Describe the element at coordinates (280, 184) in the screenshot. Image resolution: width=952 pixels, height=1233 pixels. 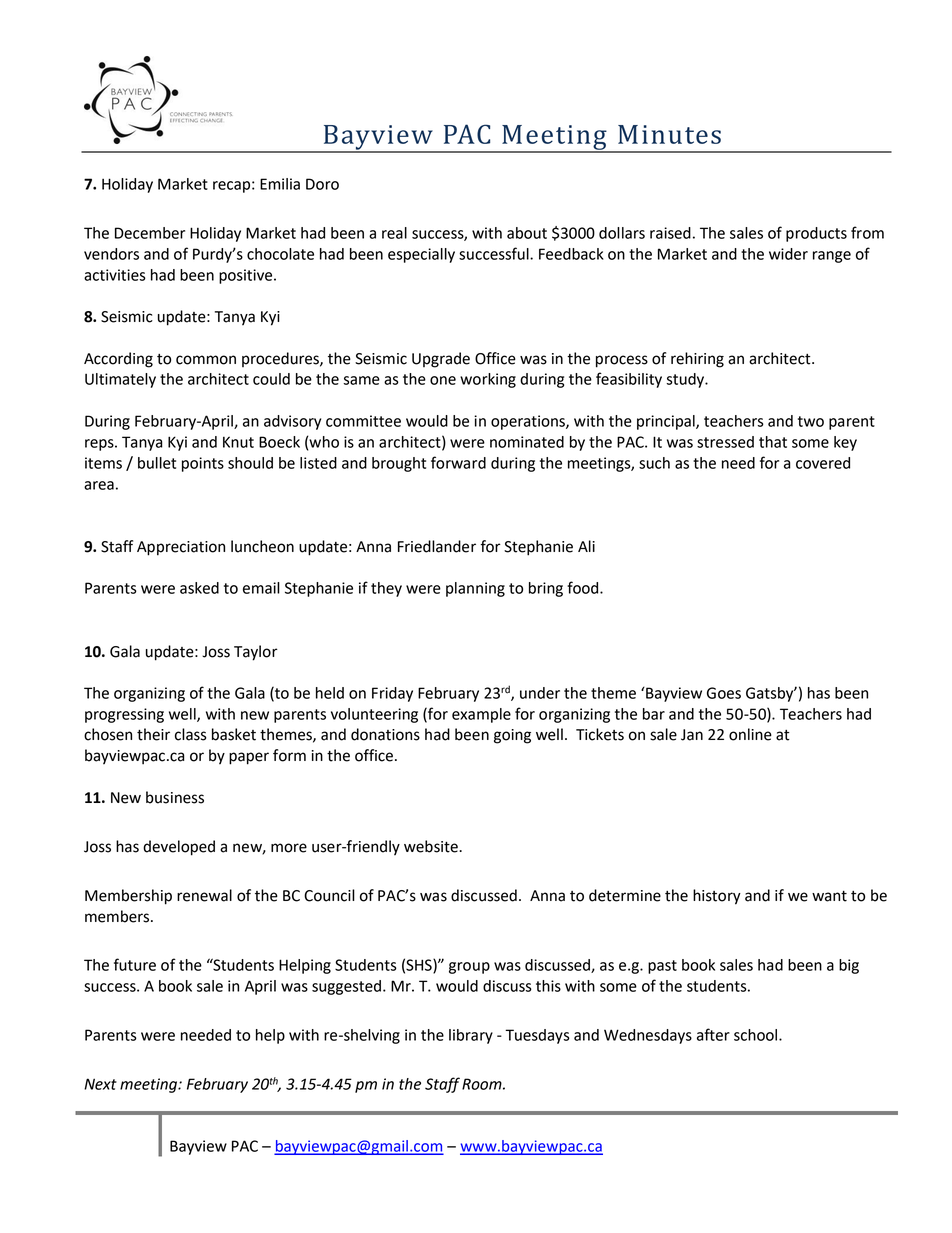
I see `Emilia` at that location.
